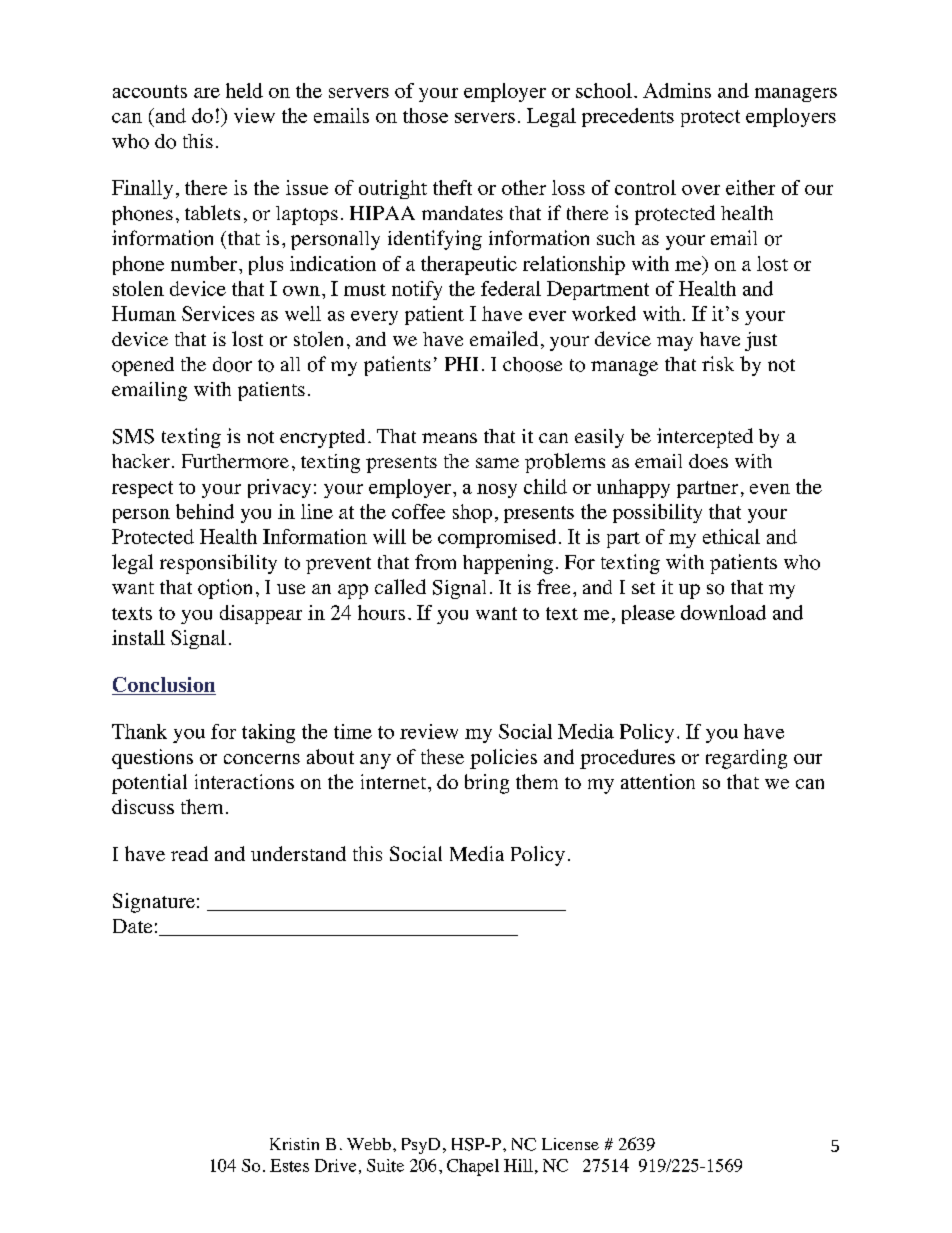 The width and height of the document is (952, 1233). I want to click on attention, so click(658, 781).
